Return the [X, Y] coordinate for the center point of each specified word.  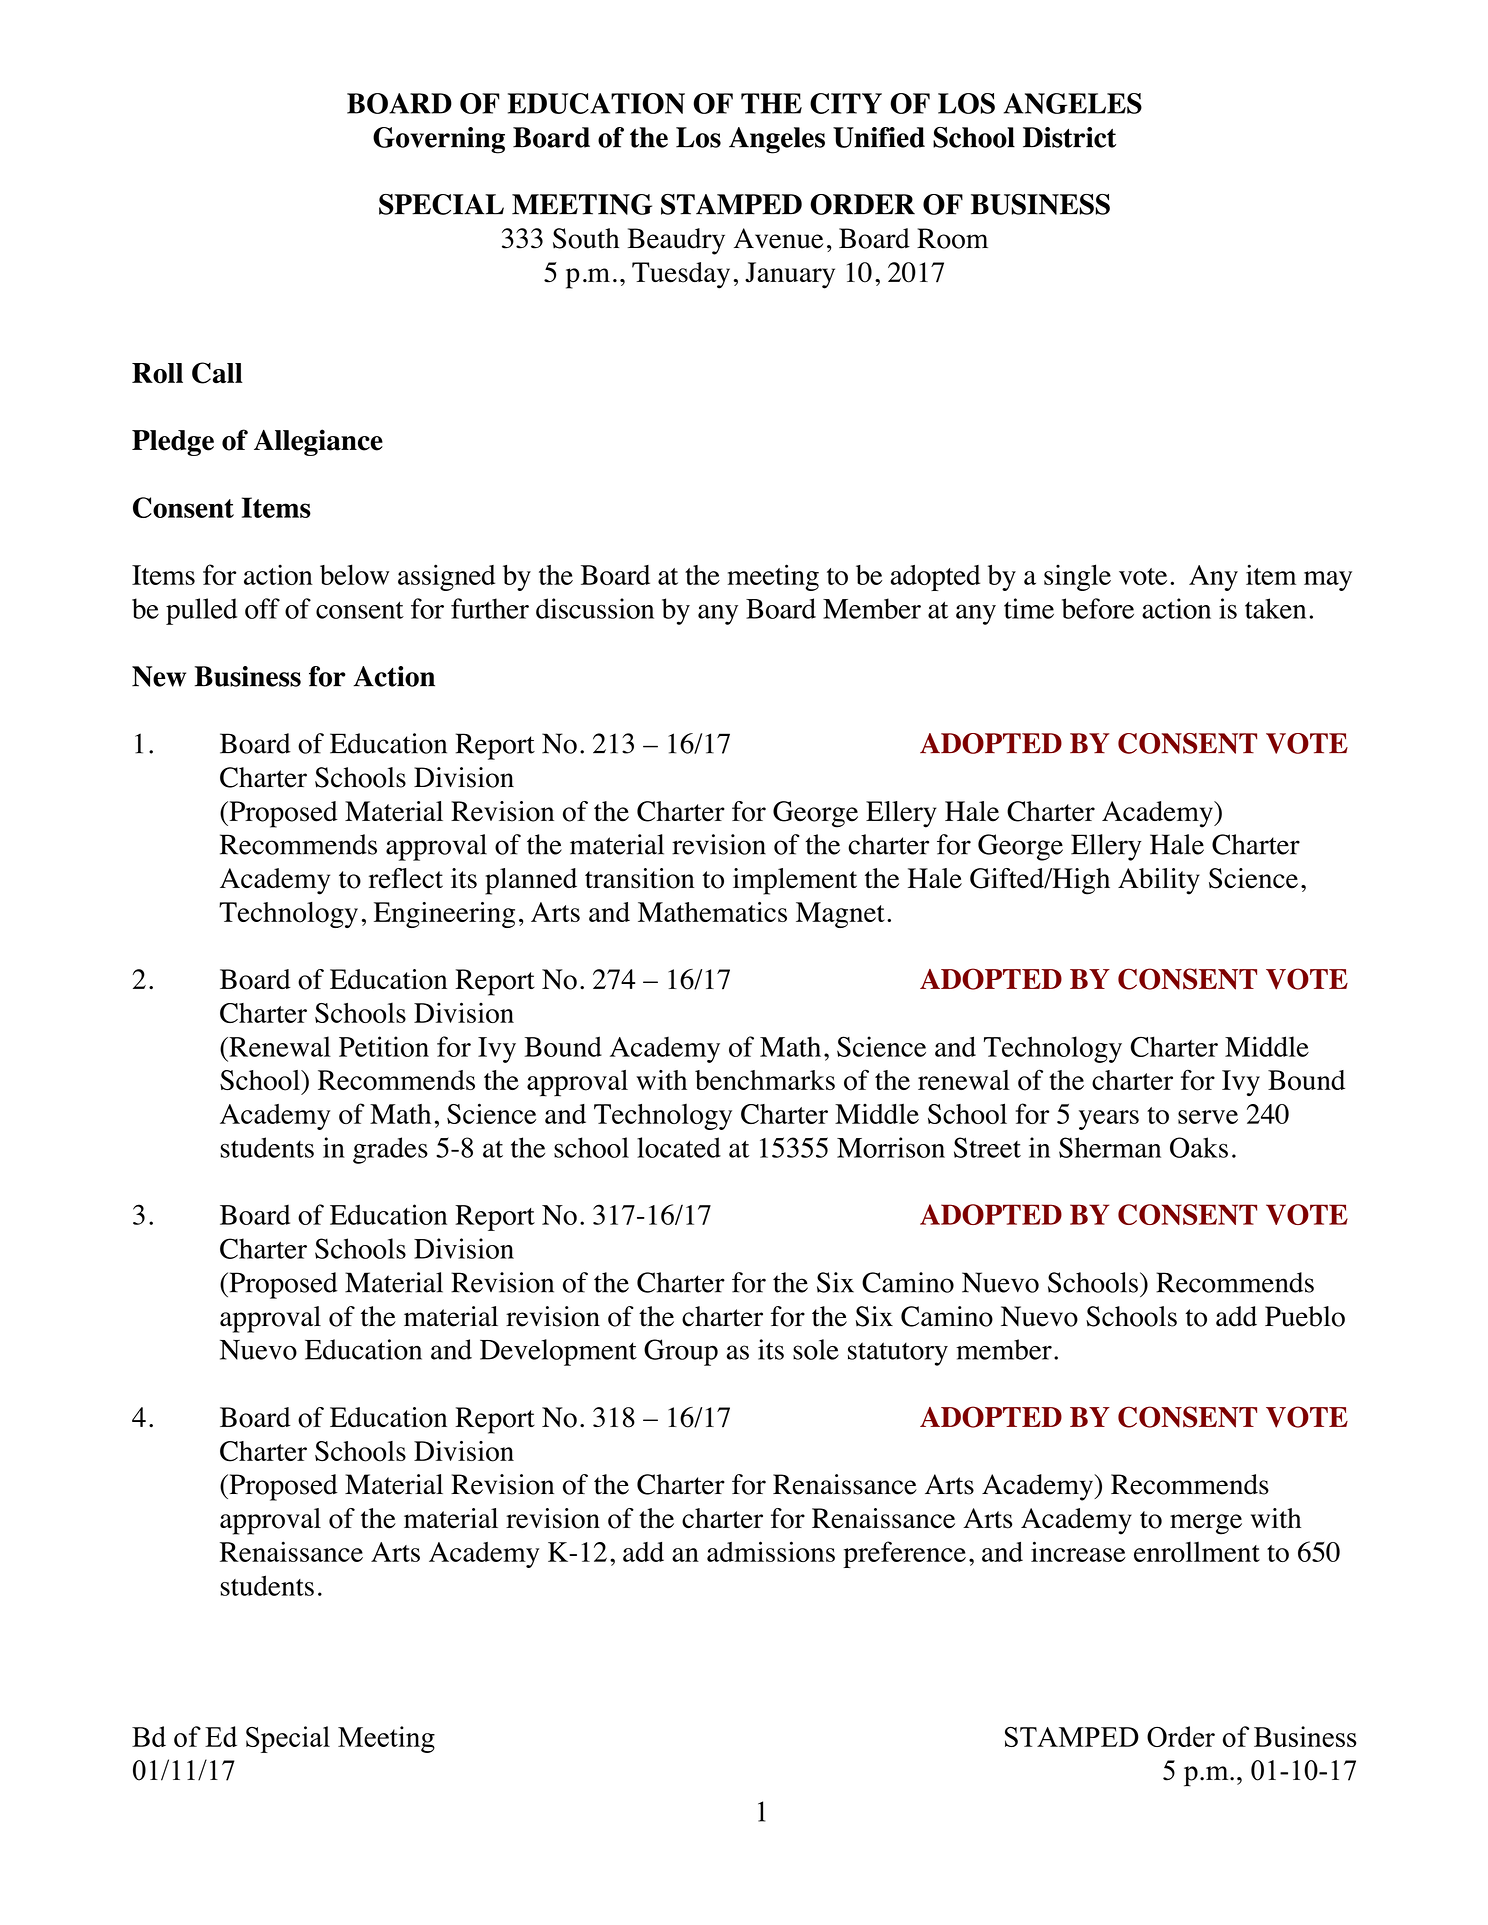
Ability [1159, 881]
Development [558, 1352]
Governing [439, 140]
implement [795, 881]
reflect [406, 878]
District [1069, 137]
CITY [846, 103]
